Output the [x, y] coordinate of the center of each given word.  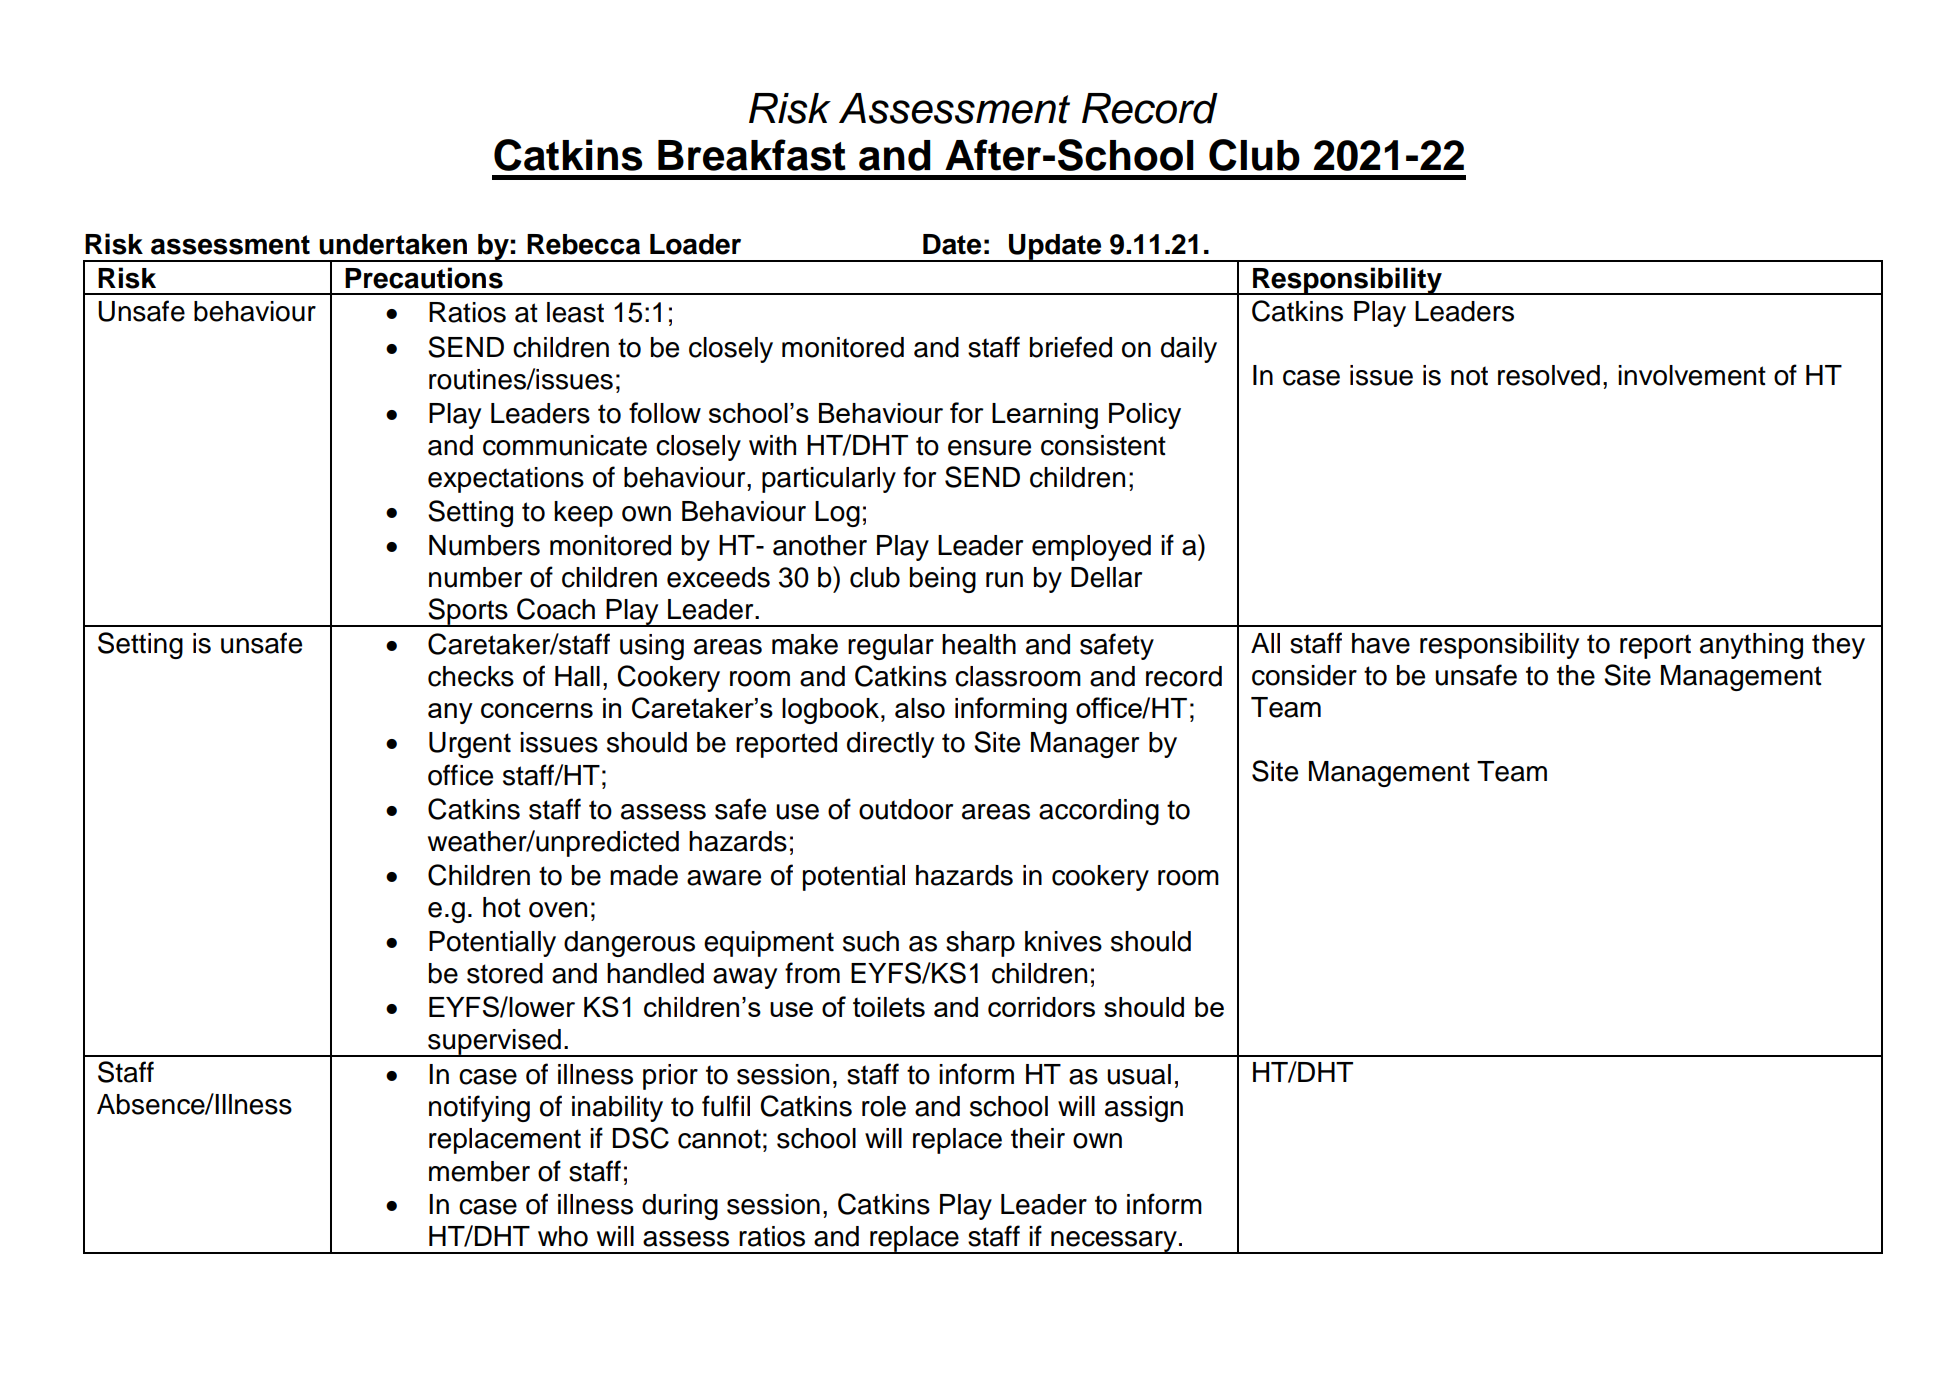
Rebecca [583, 244]
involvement [1692, 375]
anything [1751, 646]
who [563, 1236]
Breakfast [752, 155]
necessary [1114, 1242]
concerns [537, 710]
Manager [1085, 745]
